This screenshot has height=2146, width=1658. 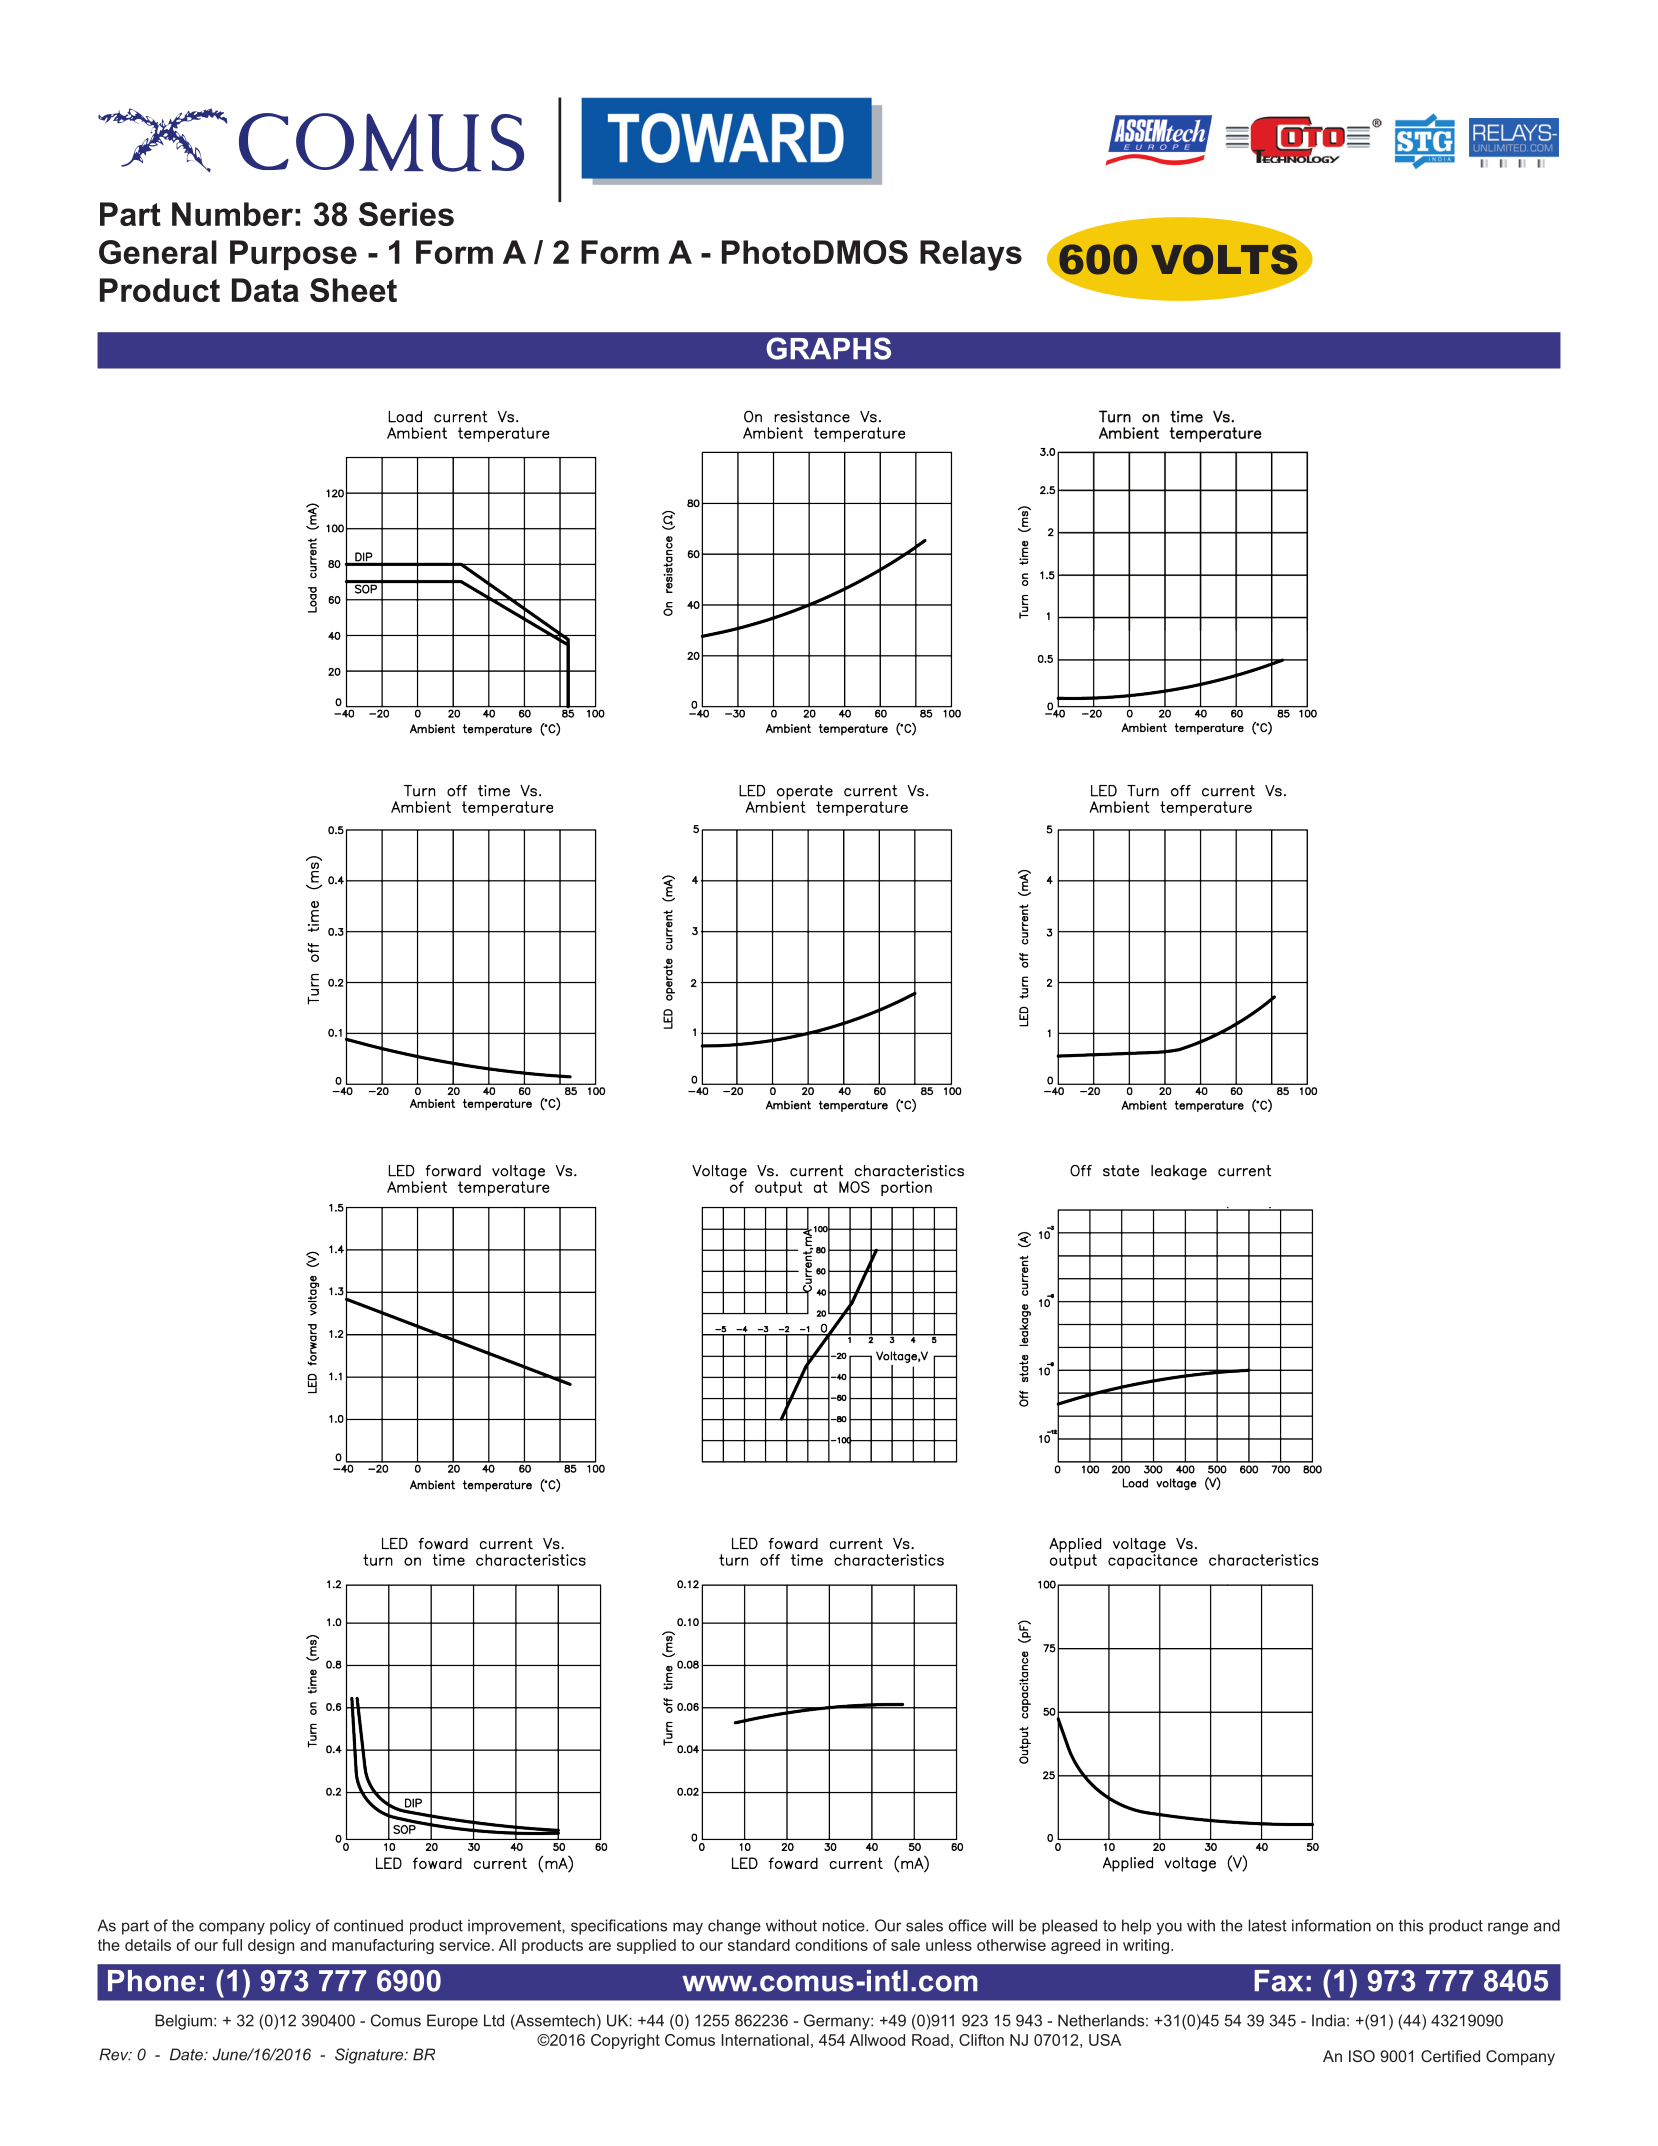 What do you see at coordinates (293, 255) in the screenshot?
I see `Purpose` at bounding box center [293, 255].
